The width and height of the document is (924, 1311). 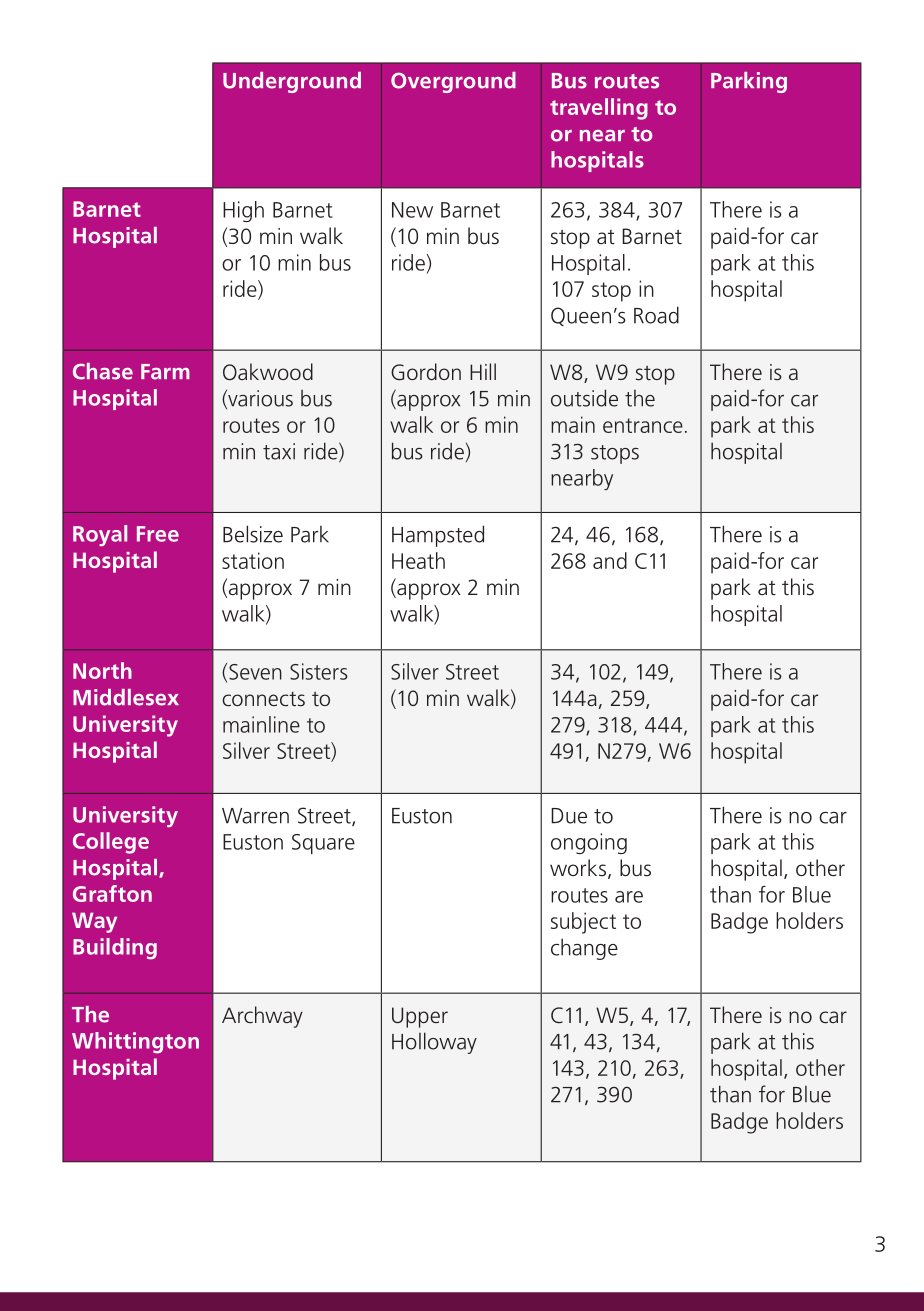 I want to click on Underground, so click(x=292, y=82).
